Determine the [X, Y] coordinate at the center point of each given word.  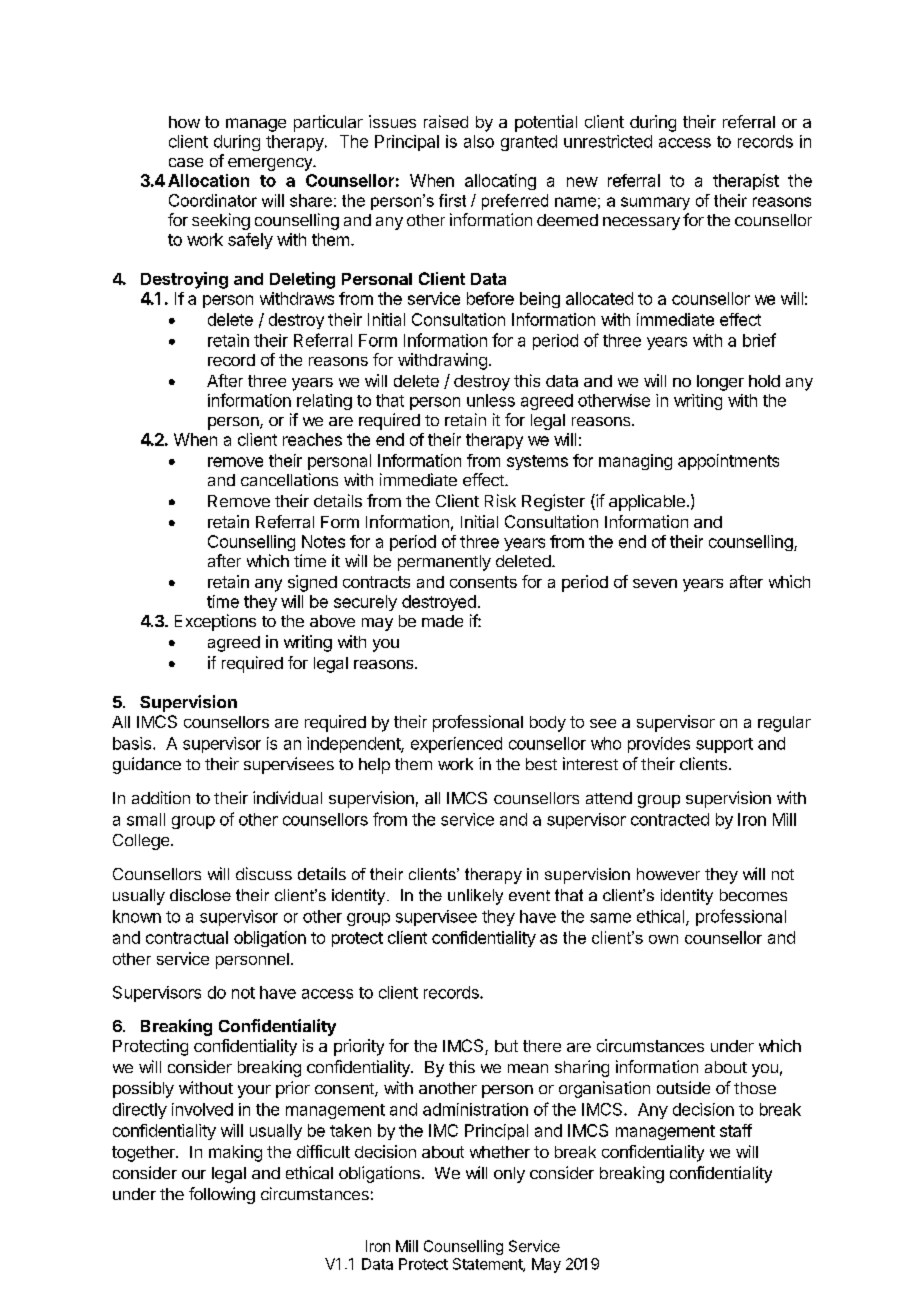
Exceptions [215, 622]
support [724, 745]
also [479, 141]
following [222, 1195]
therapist [746, 182]
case [186, 162]
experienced [456, 745]
